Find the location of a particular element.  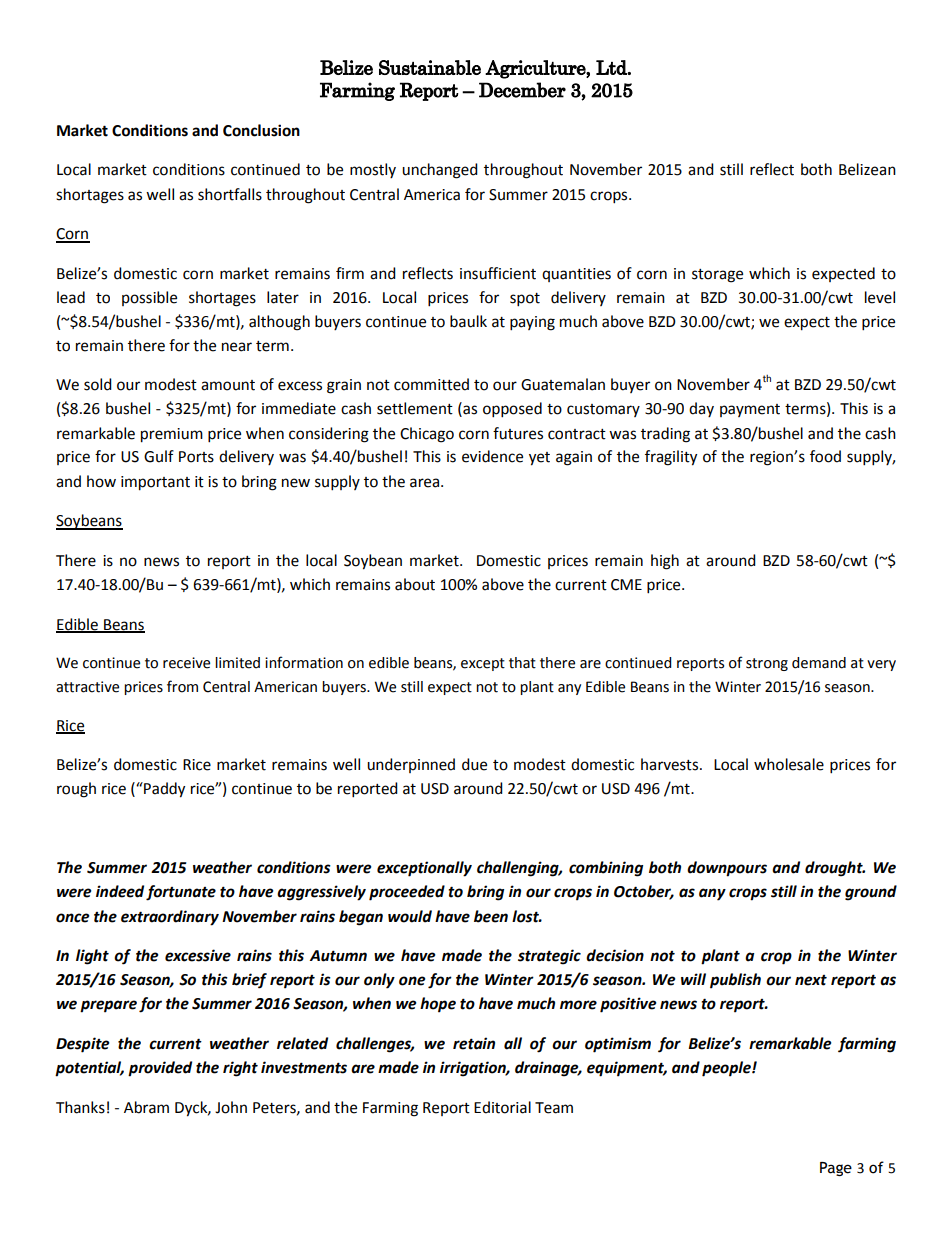

December is located at coordinates (522, 90).
